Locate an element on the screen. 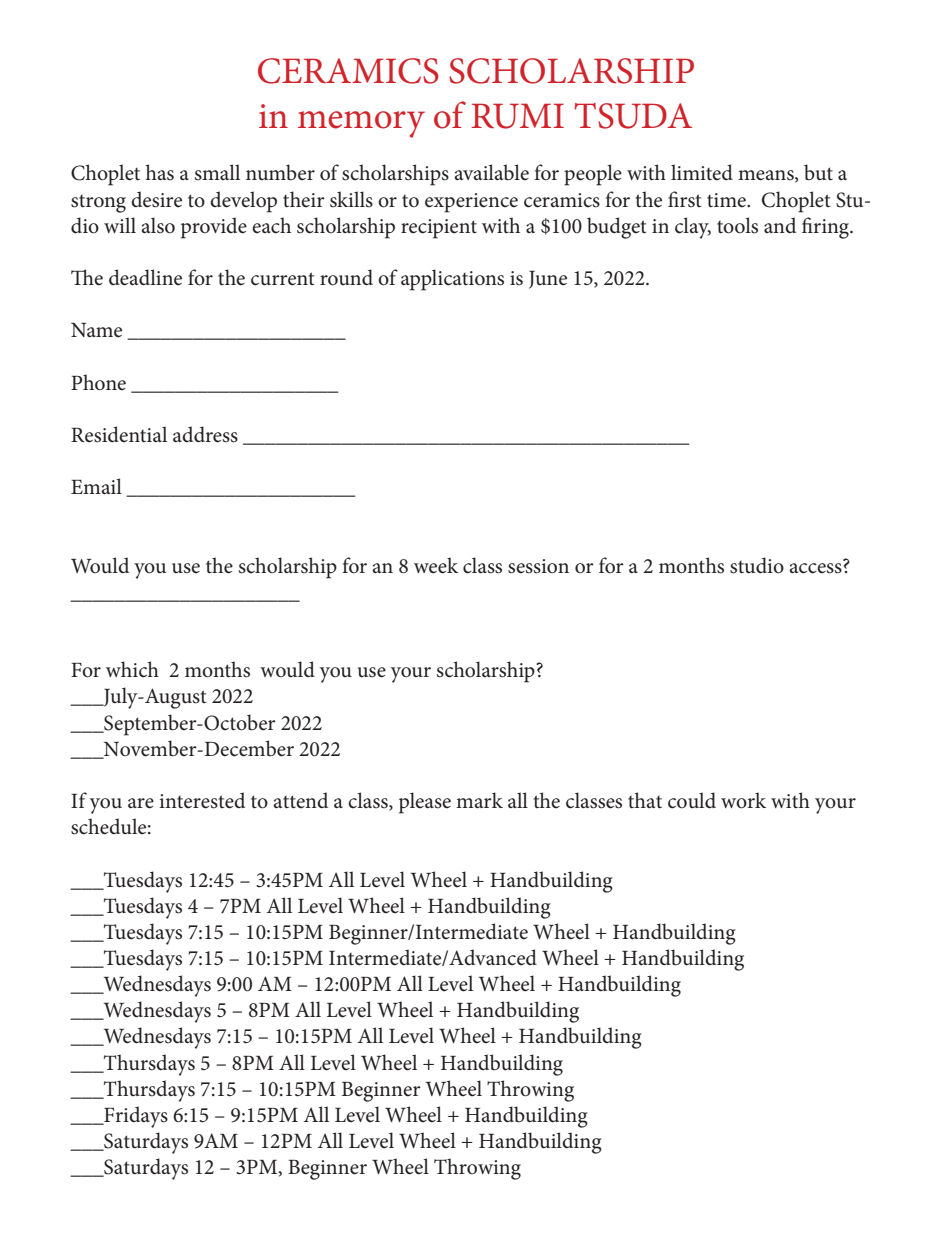 Image resolution: width=952 pixels, height=1233 pixels. clay is located at coordinates (693, 228).
